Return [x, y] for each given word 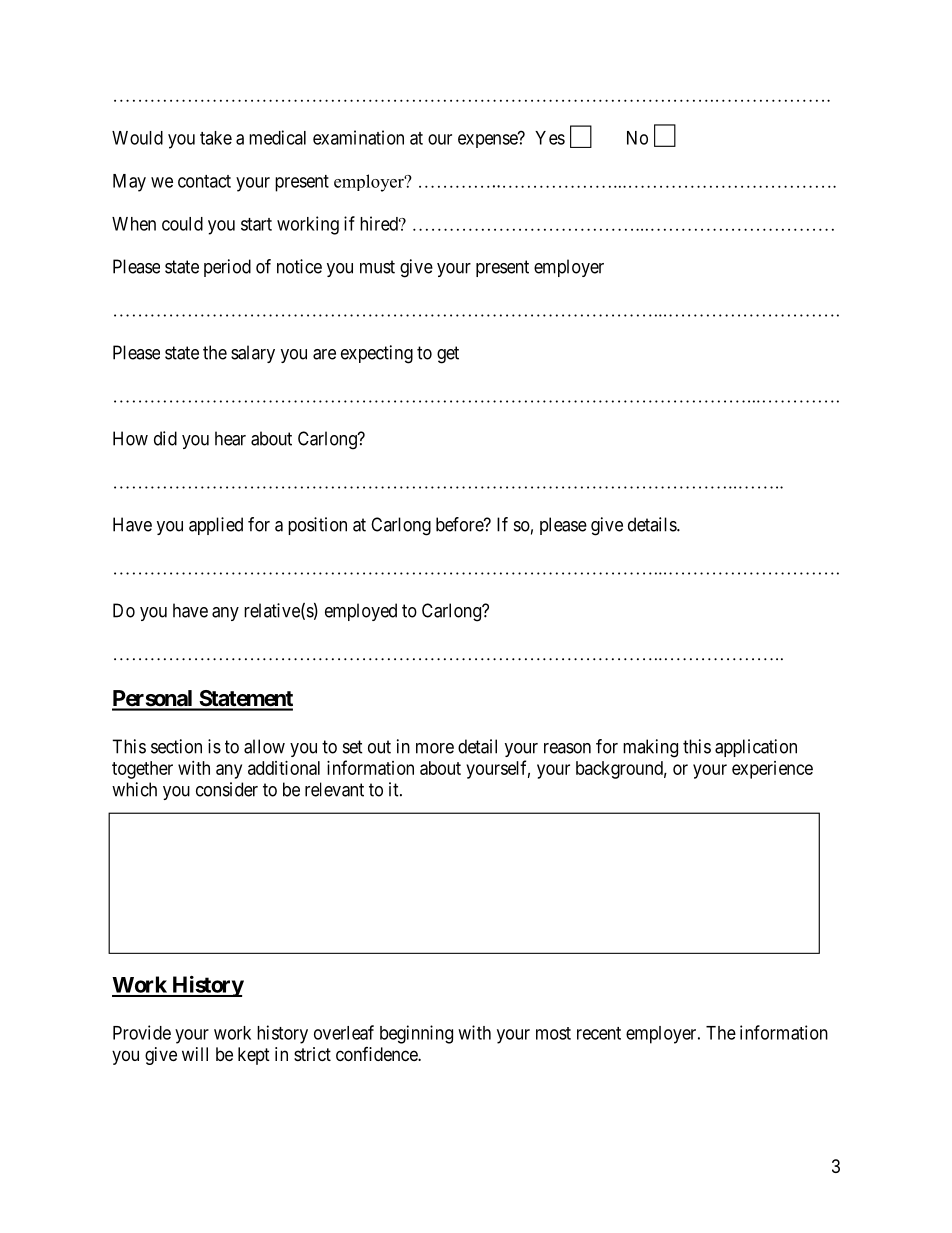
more [435, 748]
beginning [416, 1034]
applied [216, 526]
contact [204, 181]
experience [772, 770]
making [650, 748]
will [195, 1054]
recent [599, 1033]
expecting [377, 354]
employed [361, 612]
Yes [550, 138]
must [377, 267]
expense [488, 140]
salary [253, 354]
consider [227, 789]
